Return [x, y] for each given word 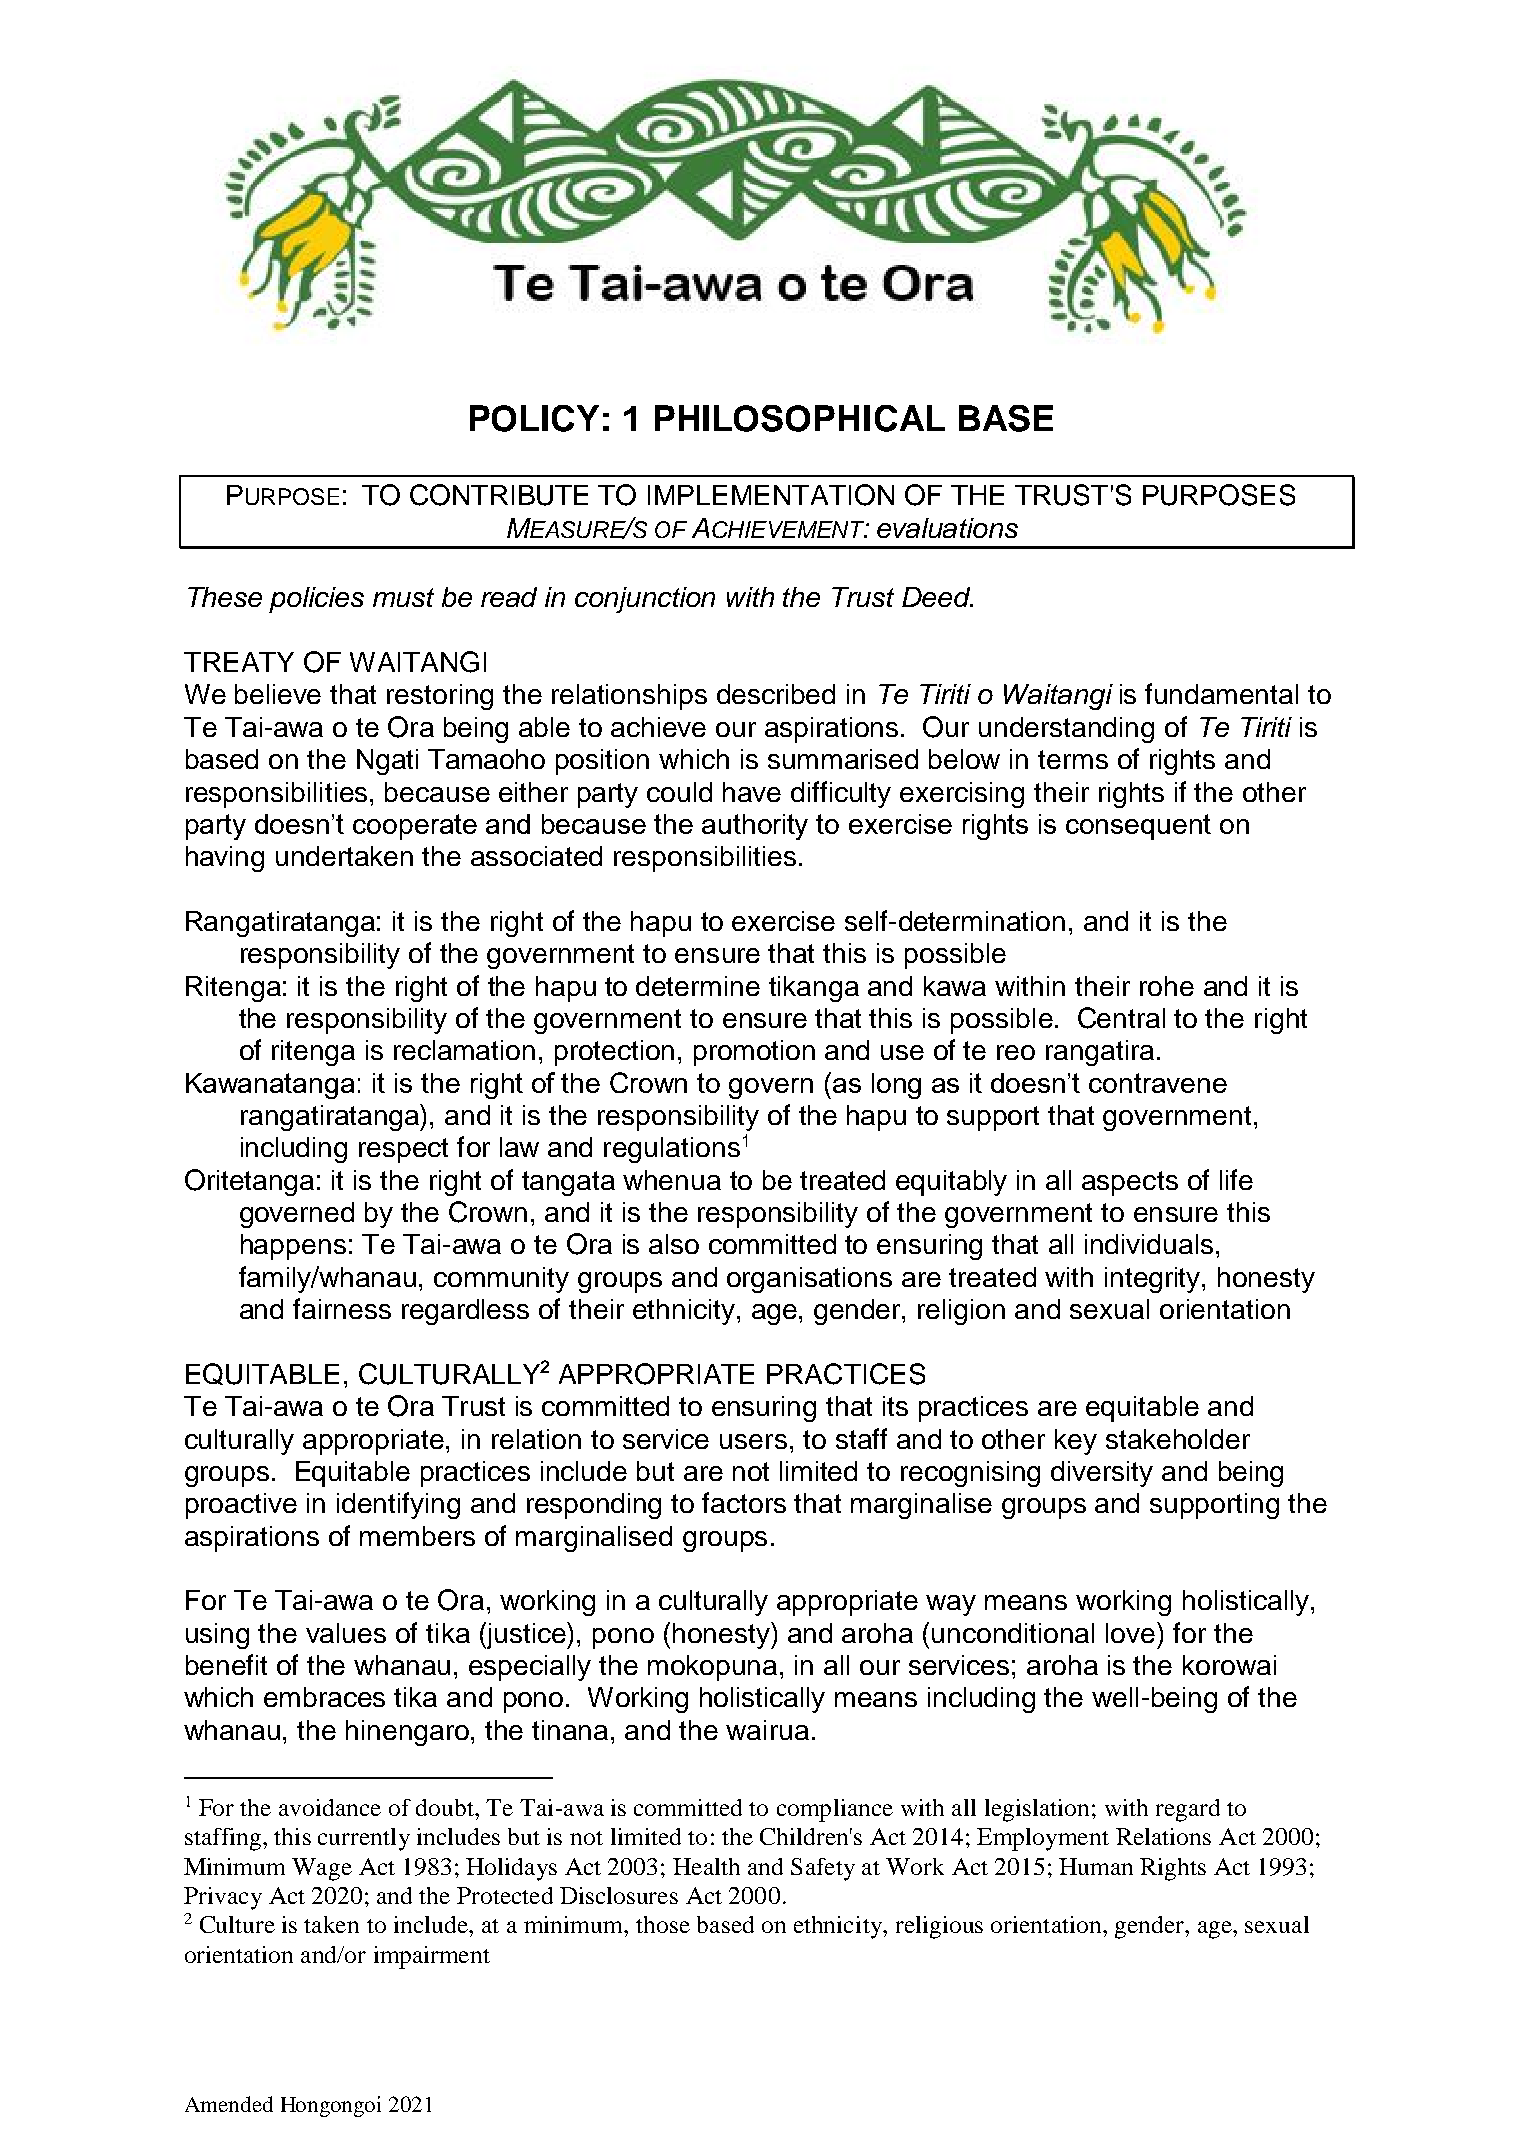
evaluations [947, 528]
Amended [229, 2104]
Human [1096, 1866]
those [663, 1924]
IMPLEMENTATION [771, 495]
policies [316, 600]
